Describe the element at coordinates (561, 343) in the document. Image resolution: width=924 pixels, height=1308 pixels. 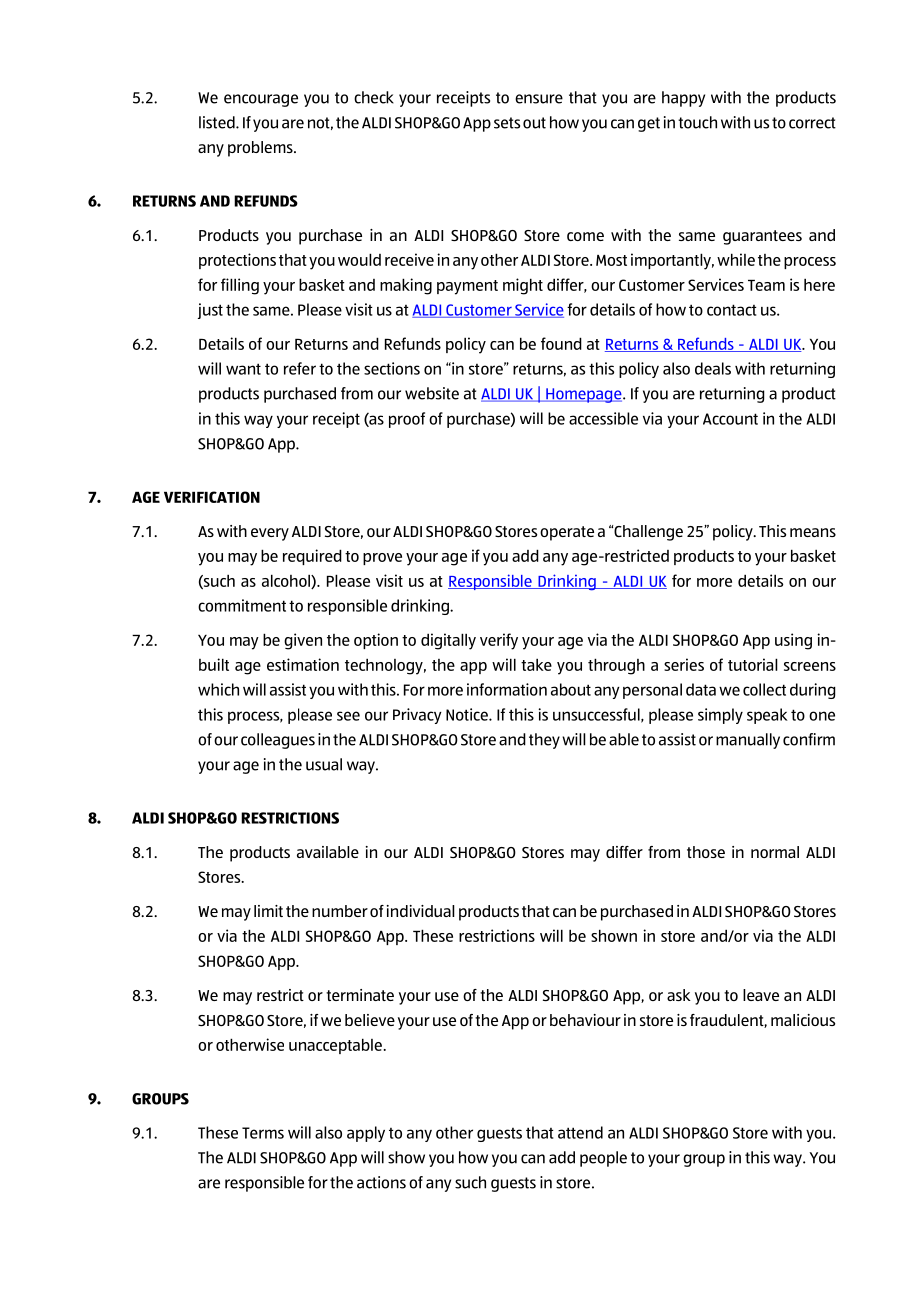
I see `found` at that location.
